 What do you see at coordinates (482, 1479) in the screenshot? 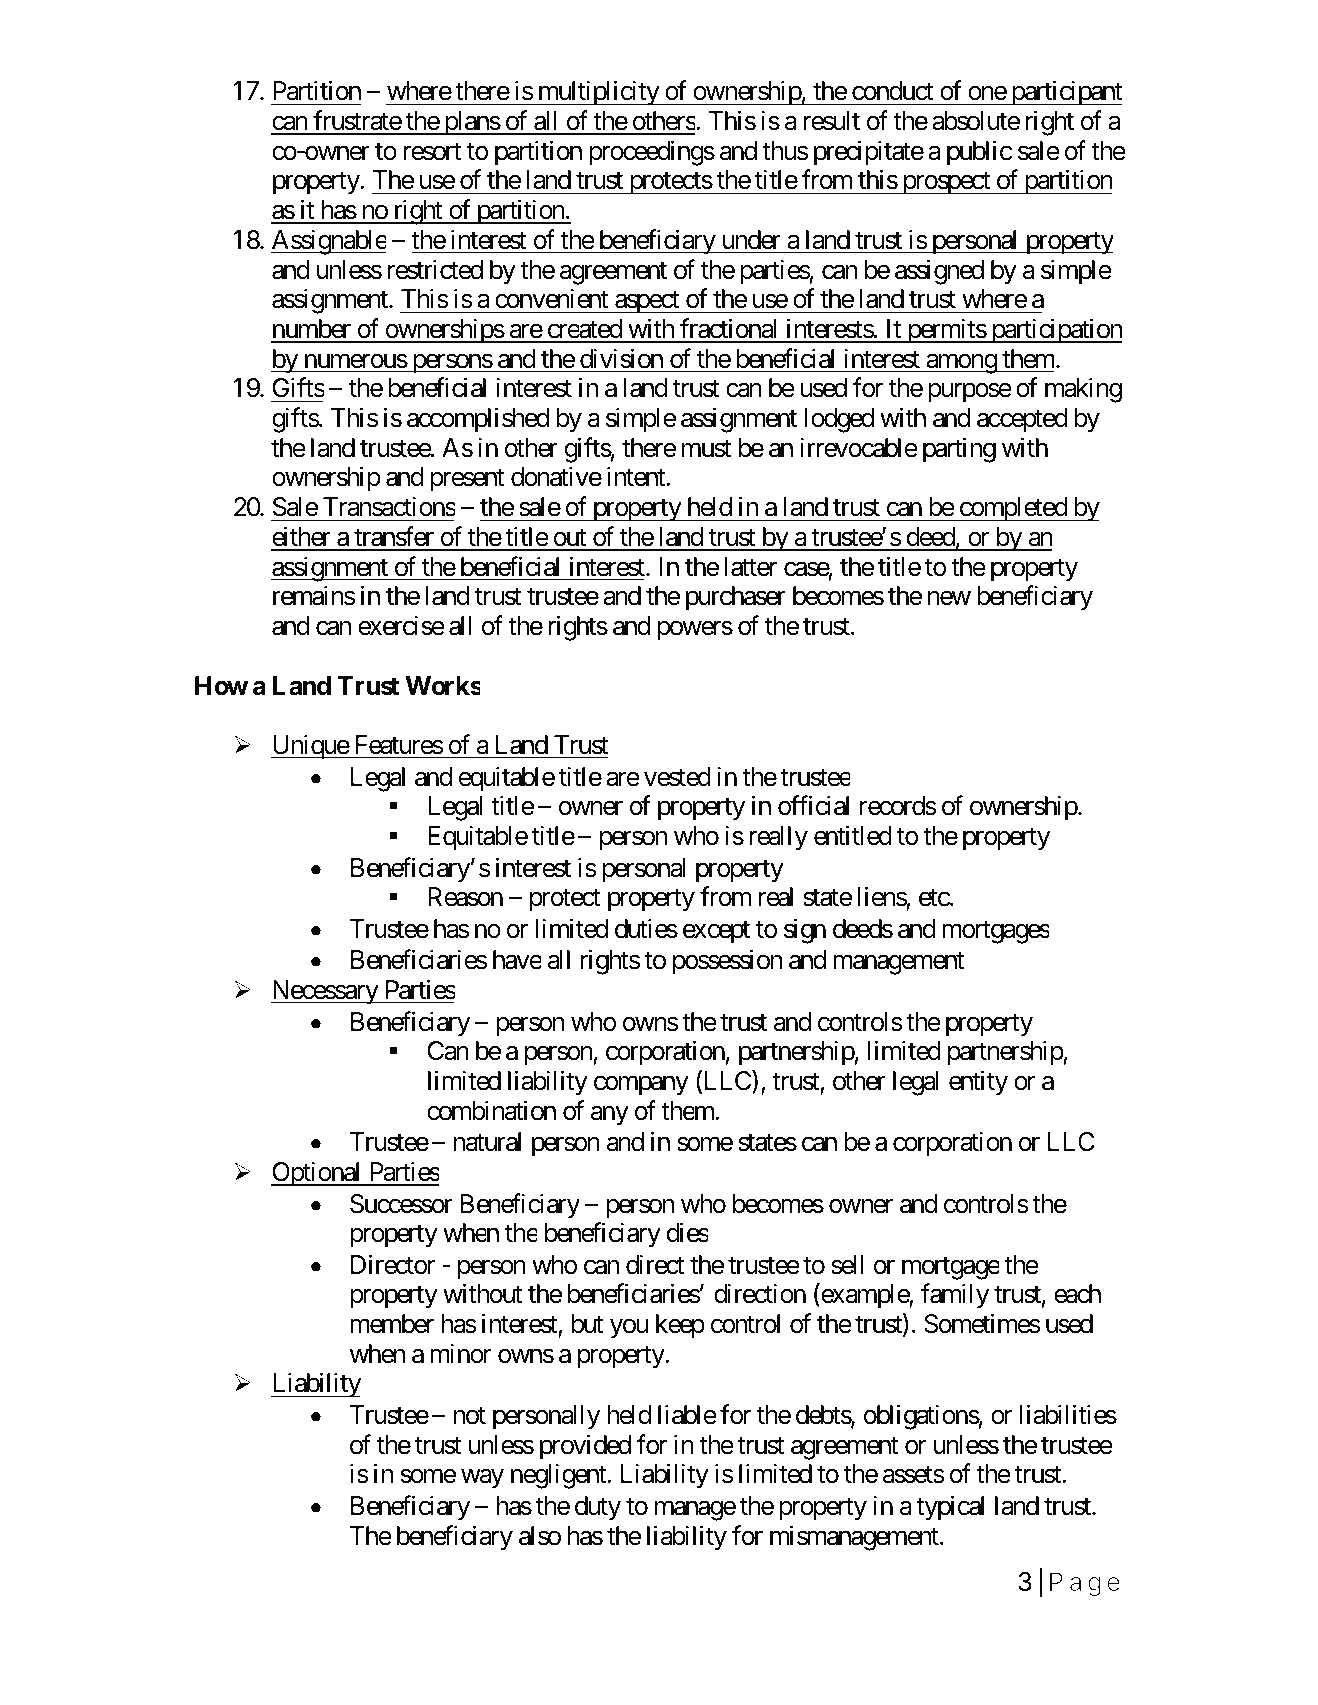
I see `way` at bounding box center [482, 1479].
